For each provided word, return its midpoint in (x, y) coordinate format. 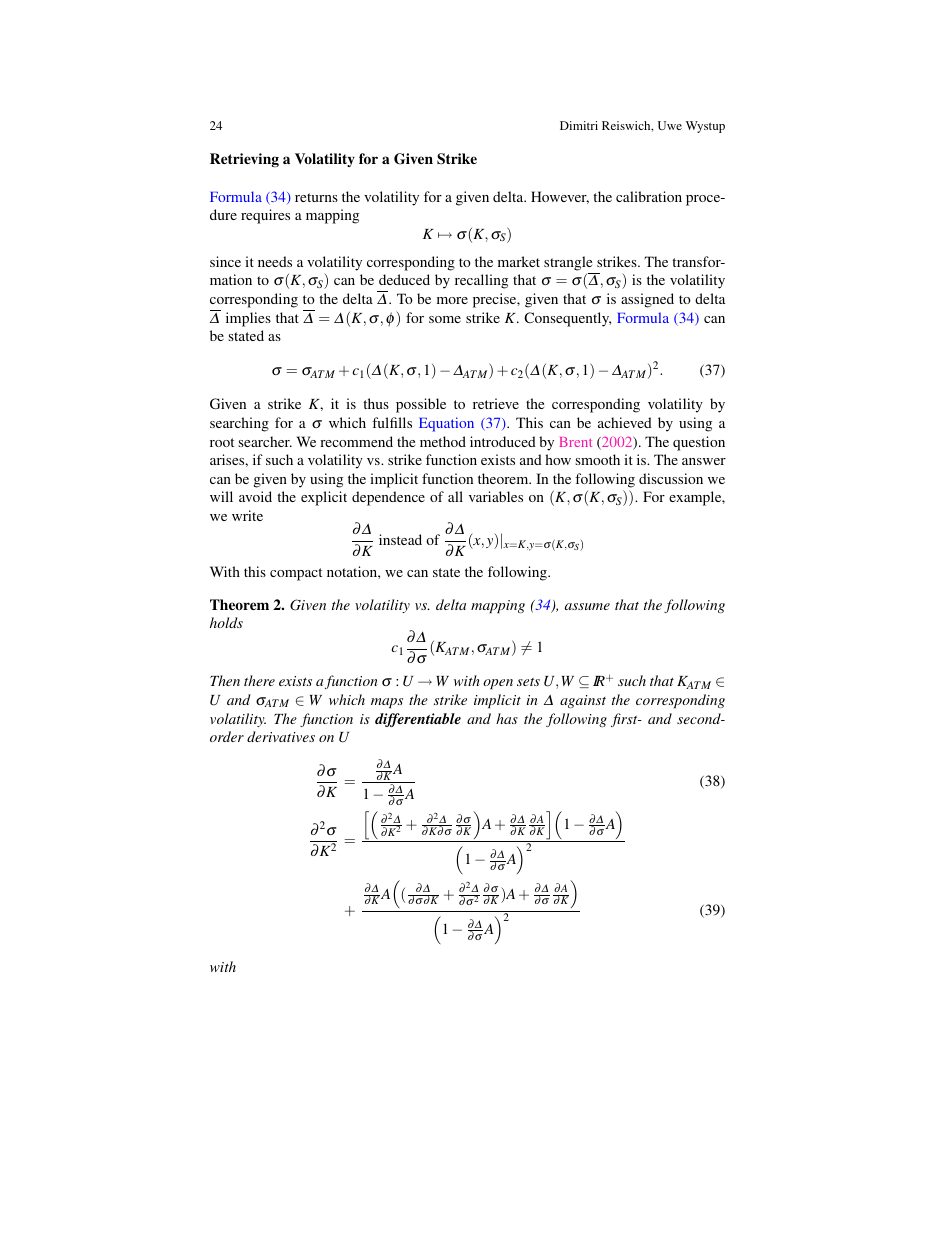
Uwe (670, 125)
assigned (647, 300)
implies (248, 319)
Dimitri (579, 125)
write (247, 515)
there (259, 680)
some (445, 319)
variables (496, 496)
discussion (671, 478)
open (498, 684)
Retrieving (244, 160)
